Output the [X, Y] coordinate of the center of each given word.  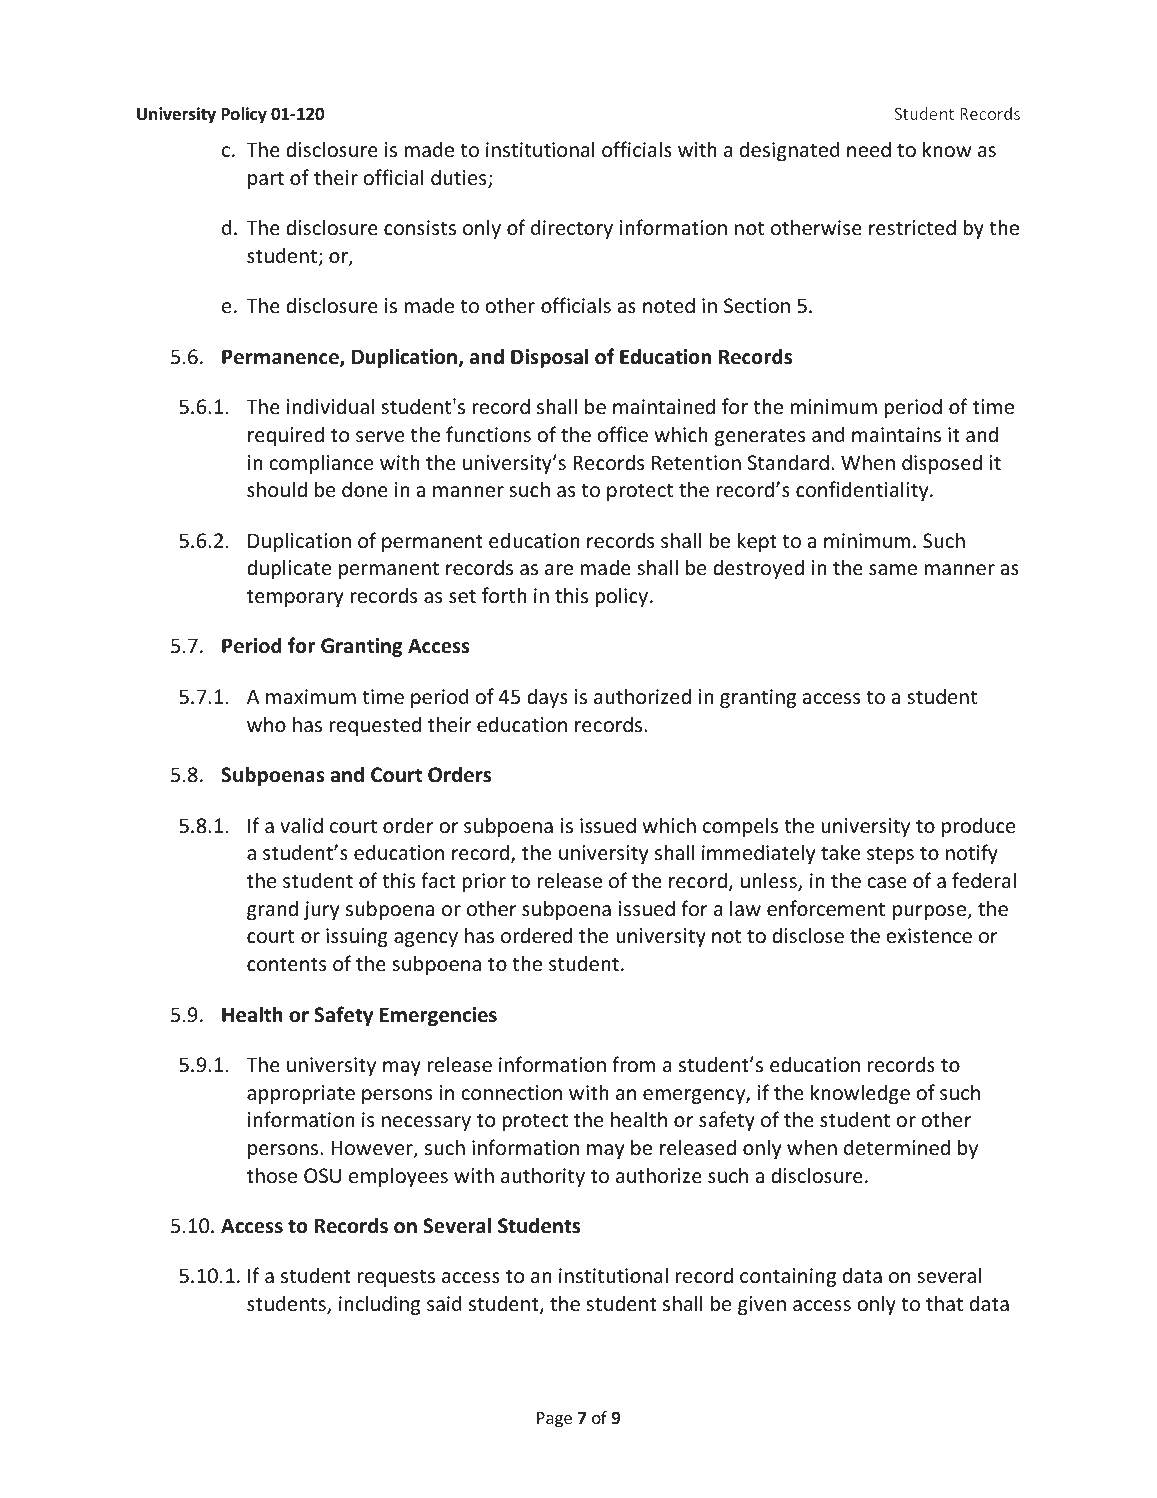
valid [301, 825]
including [379, 1305]
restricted [912, 227]
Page [554, 1420]
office [622, 434]
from [633, 1064]
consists [420, 228]
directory [572, 229]
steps [890, 855]
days [547, 698]
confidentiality [863, 491]
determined [897, 1147]
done [365, 489]
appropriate [301, 1094]
